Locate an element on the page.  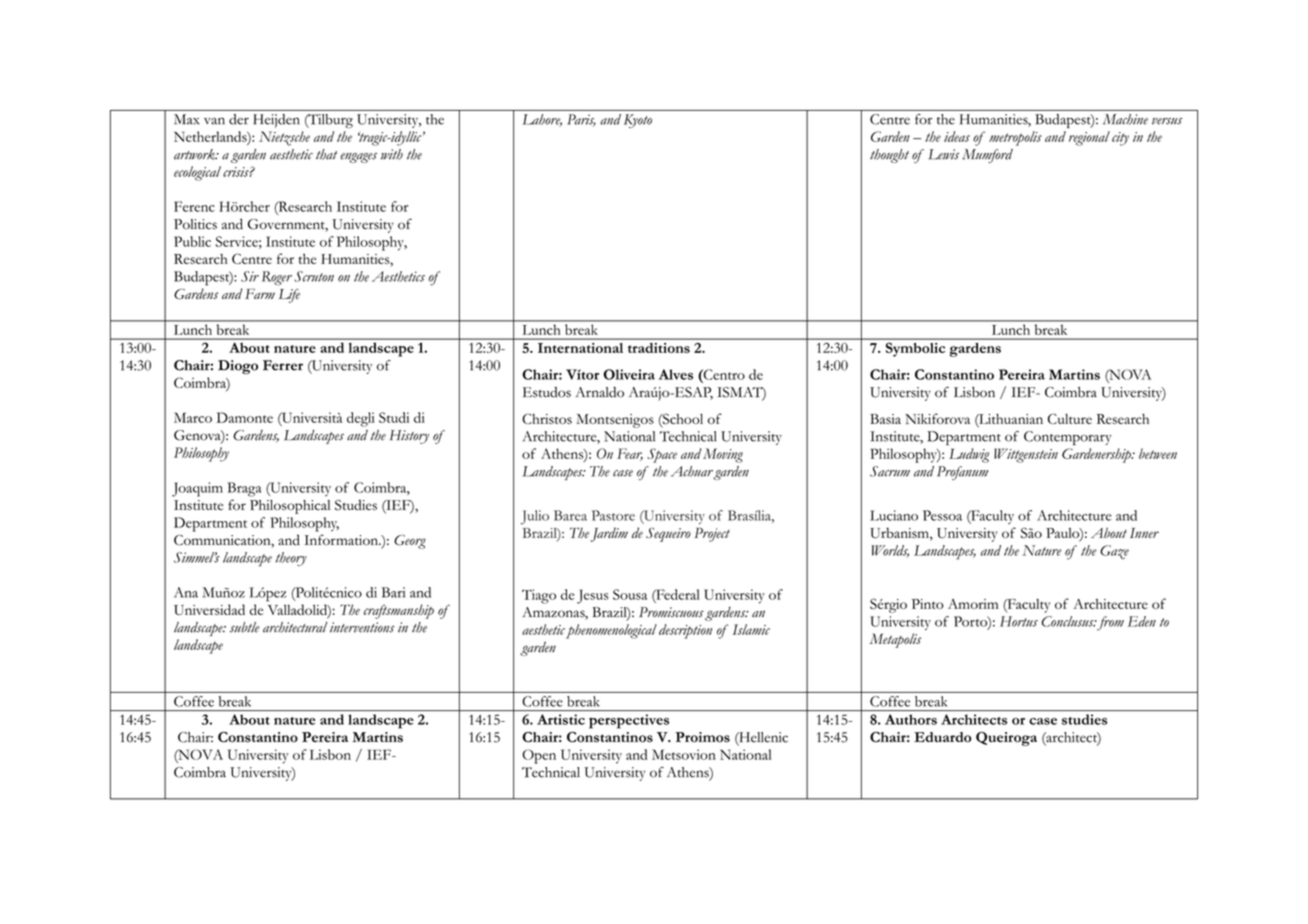
Kyoto is located at coordinates (638, 121).
